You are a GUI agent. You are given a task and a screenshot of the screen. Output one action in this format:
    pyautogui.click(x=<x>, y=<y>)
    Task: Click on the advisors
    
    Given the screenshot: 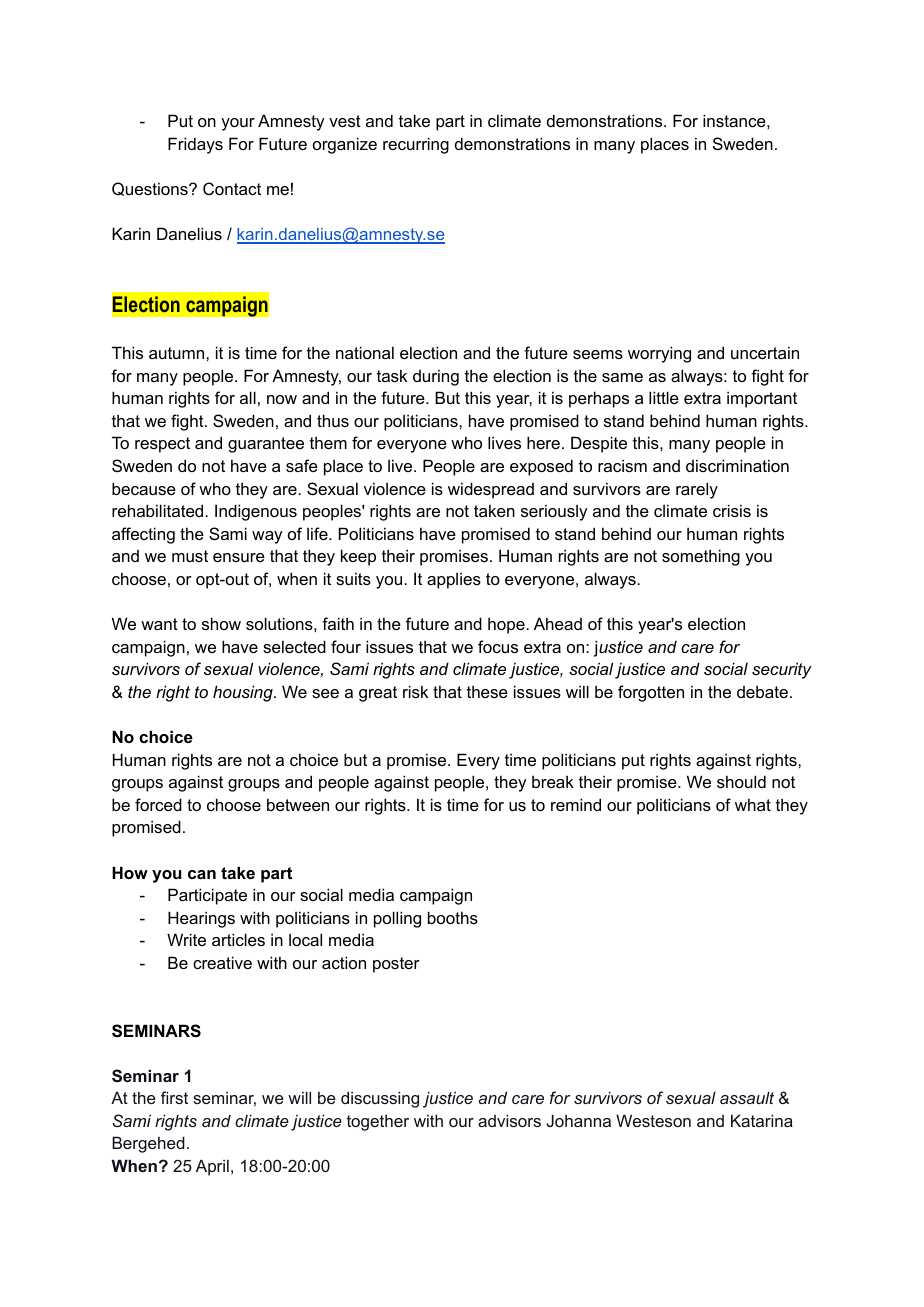 What is the action you would take?
    pyautogui.click(x=509, y=1120)
